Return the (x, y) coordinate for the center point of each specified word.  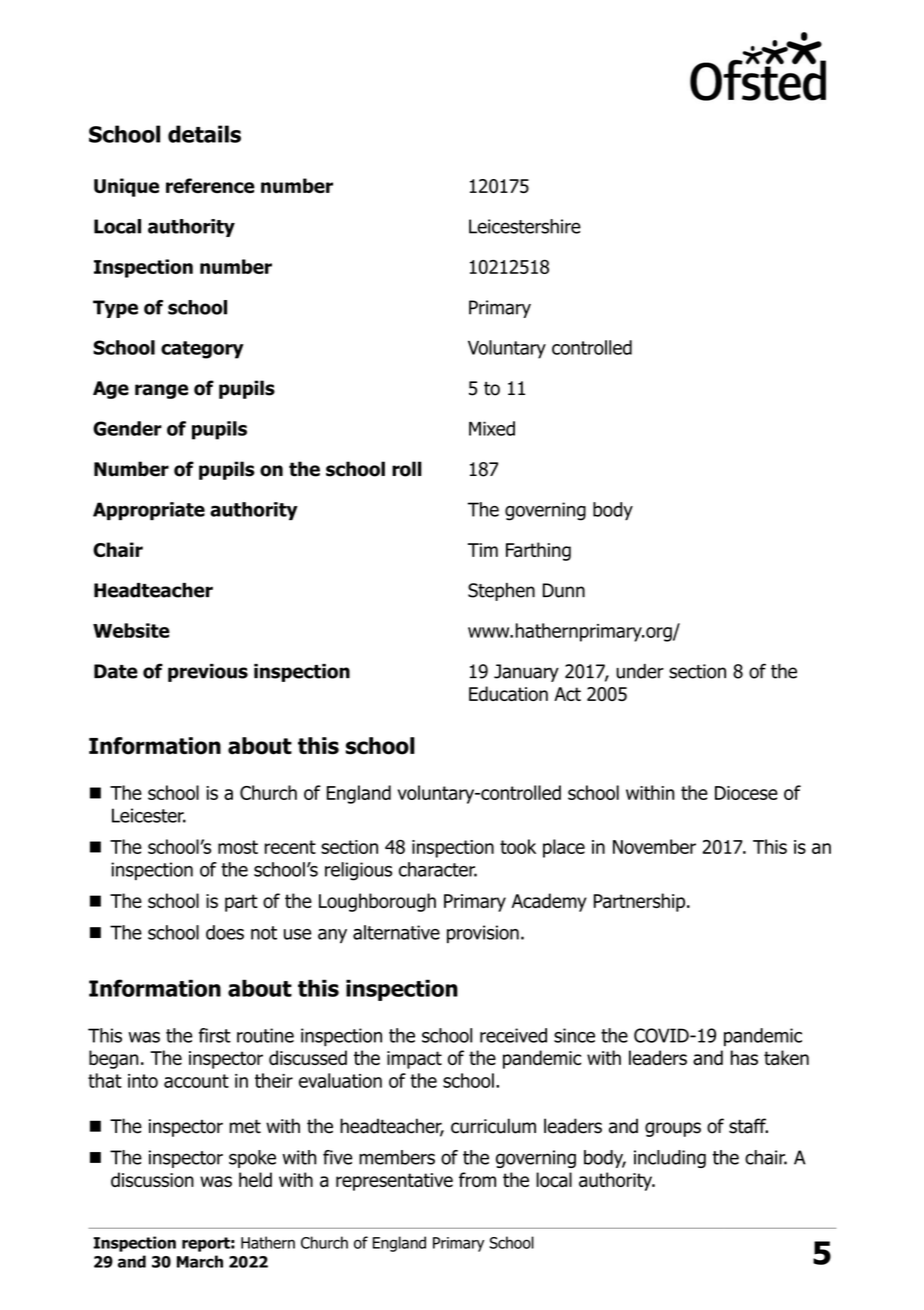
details (204, 134)
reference (210, 185)
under (640, 671)
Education (508, 693)
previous (208, 673)
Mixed (492, 428)
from (477, 1179)
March (200, 1261)
